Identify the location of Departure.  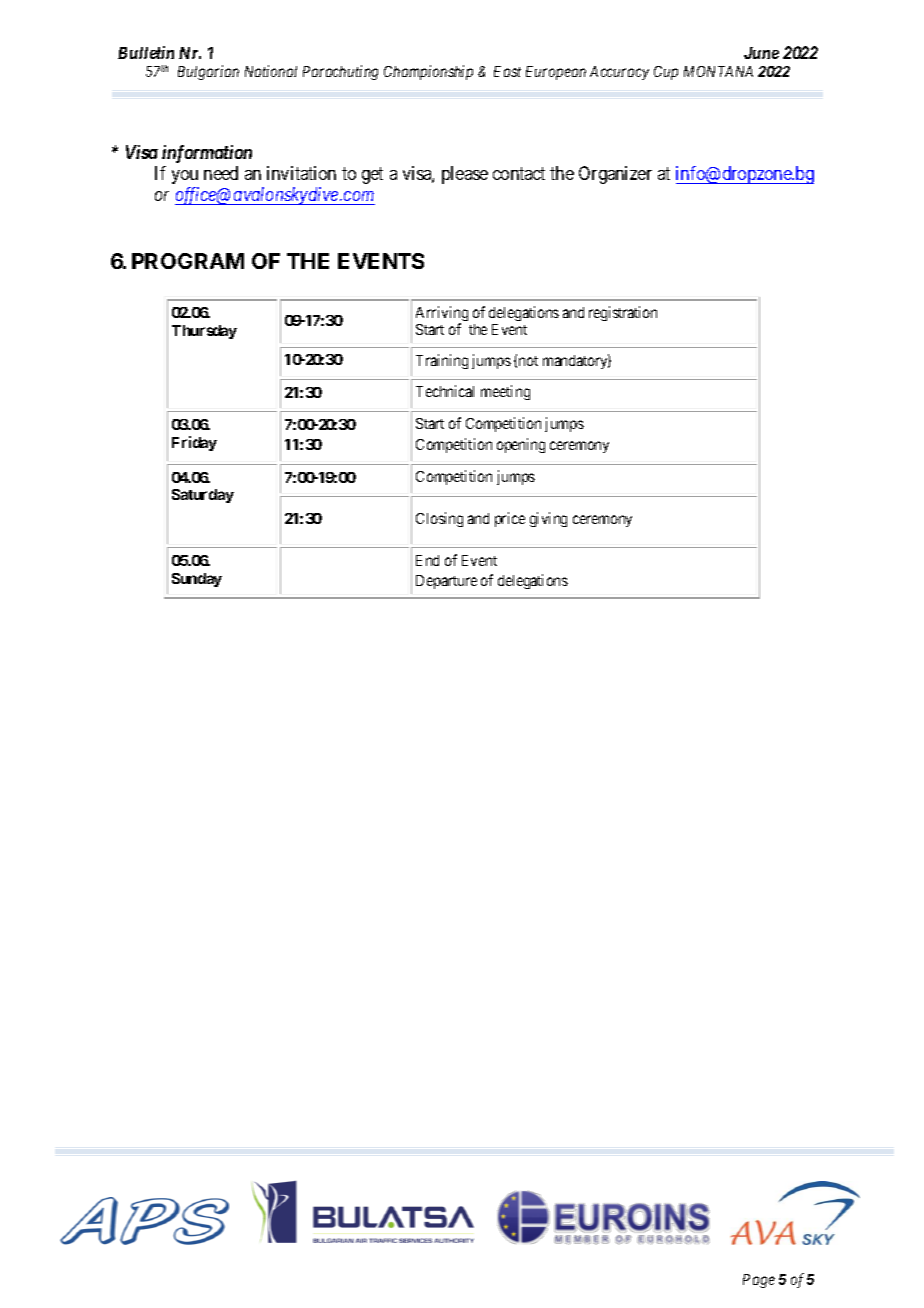
(446, 582).
